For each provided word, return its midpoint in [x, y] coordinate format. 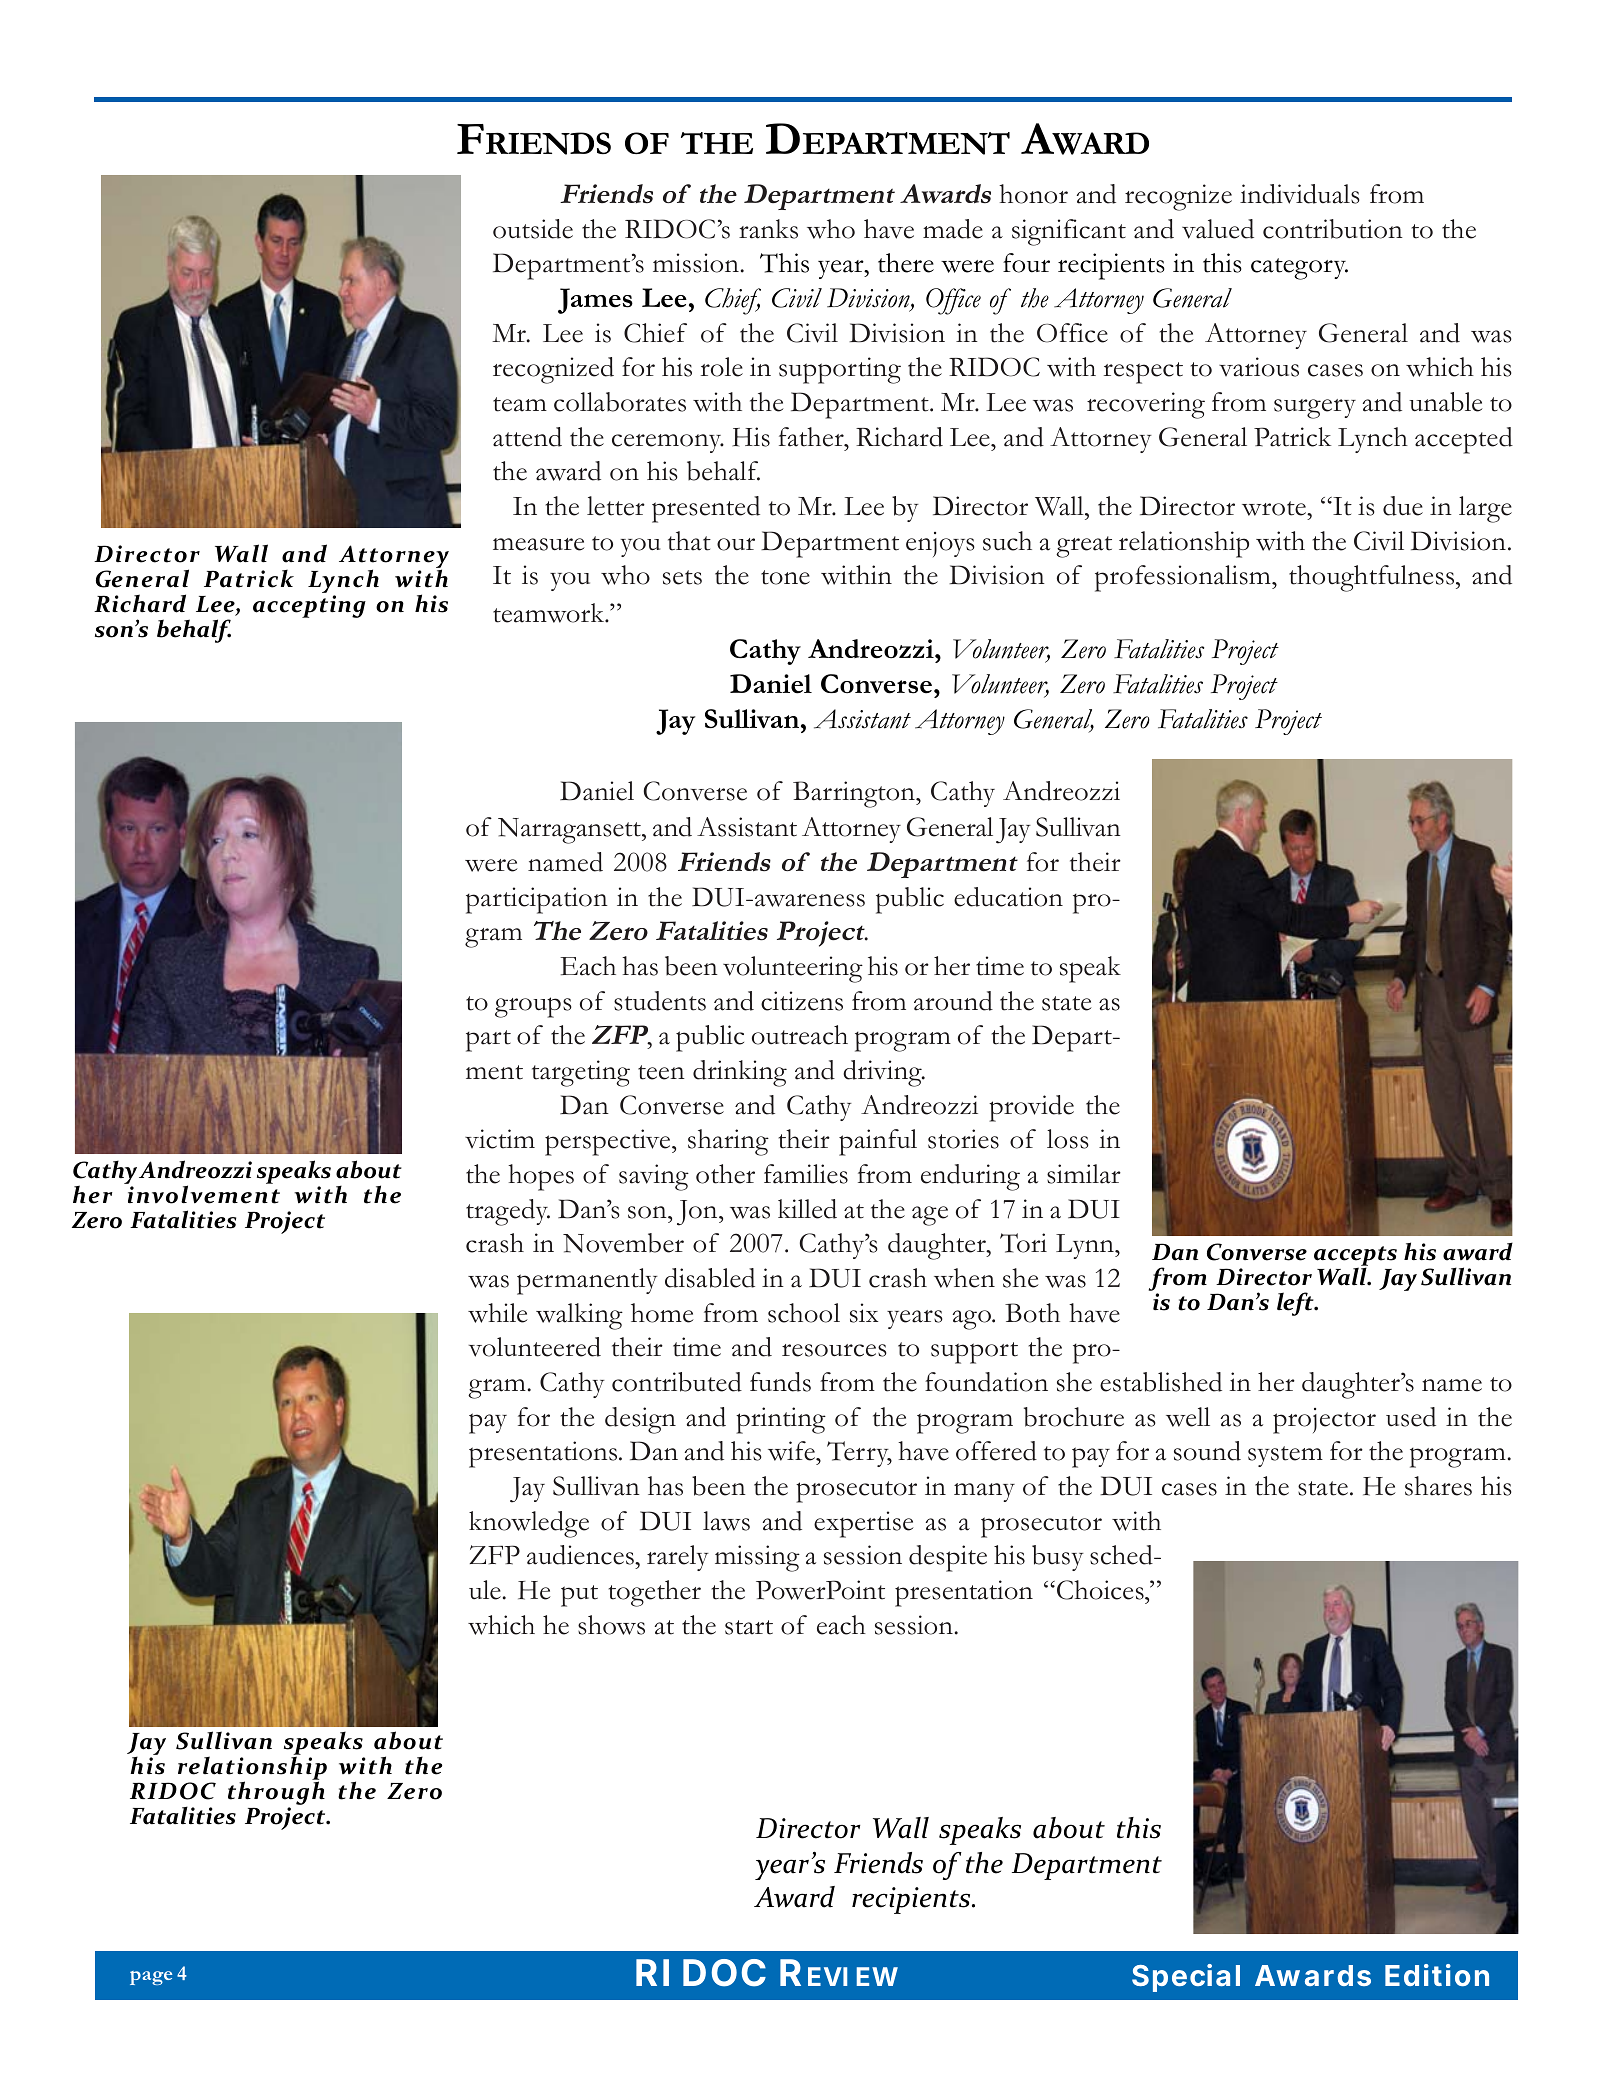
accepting [309, 606]
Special [1186, 1978]
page [151, 1978]
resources [834, 1350]
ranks [768, 229]
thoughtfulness [1373, 578]
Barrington [855, 794]
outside [533, 229]
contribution [1333, 229]
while [498, 1313]
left [1296, 1304]
